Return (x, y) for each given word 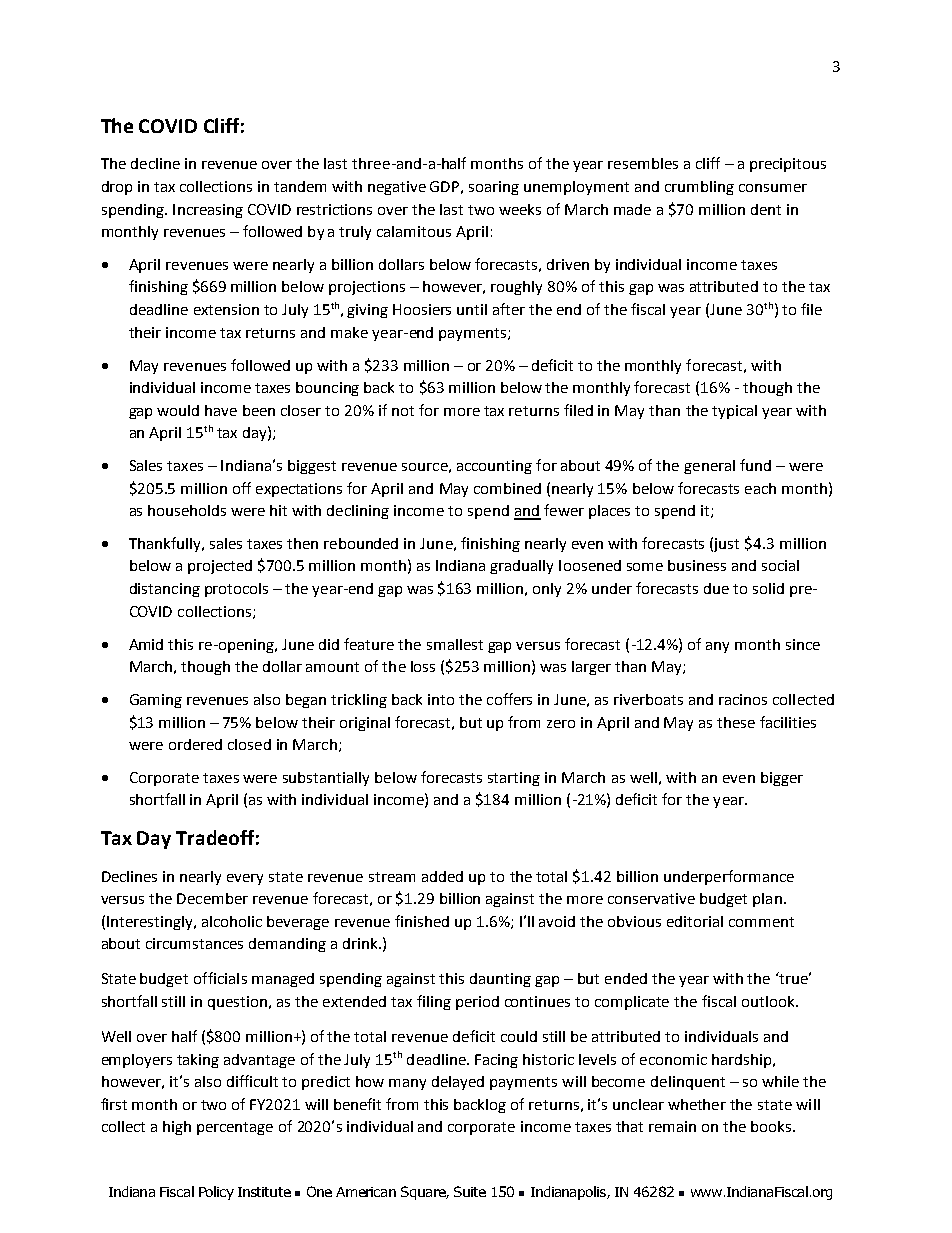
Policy (216, 1193)
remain (672, 1126)
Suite (470, 1191)
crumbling (699, 188)
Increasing (208, 211)
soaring (494, 188)
